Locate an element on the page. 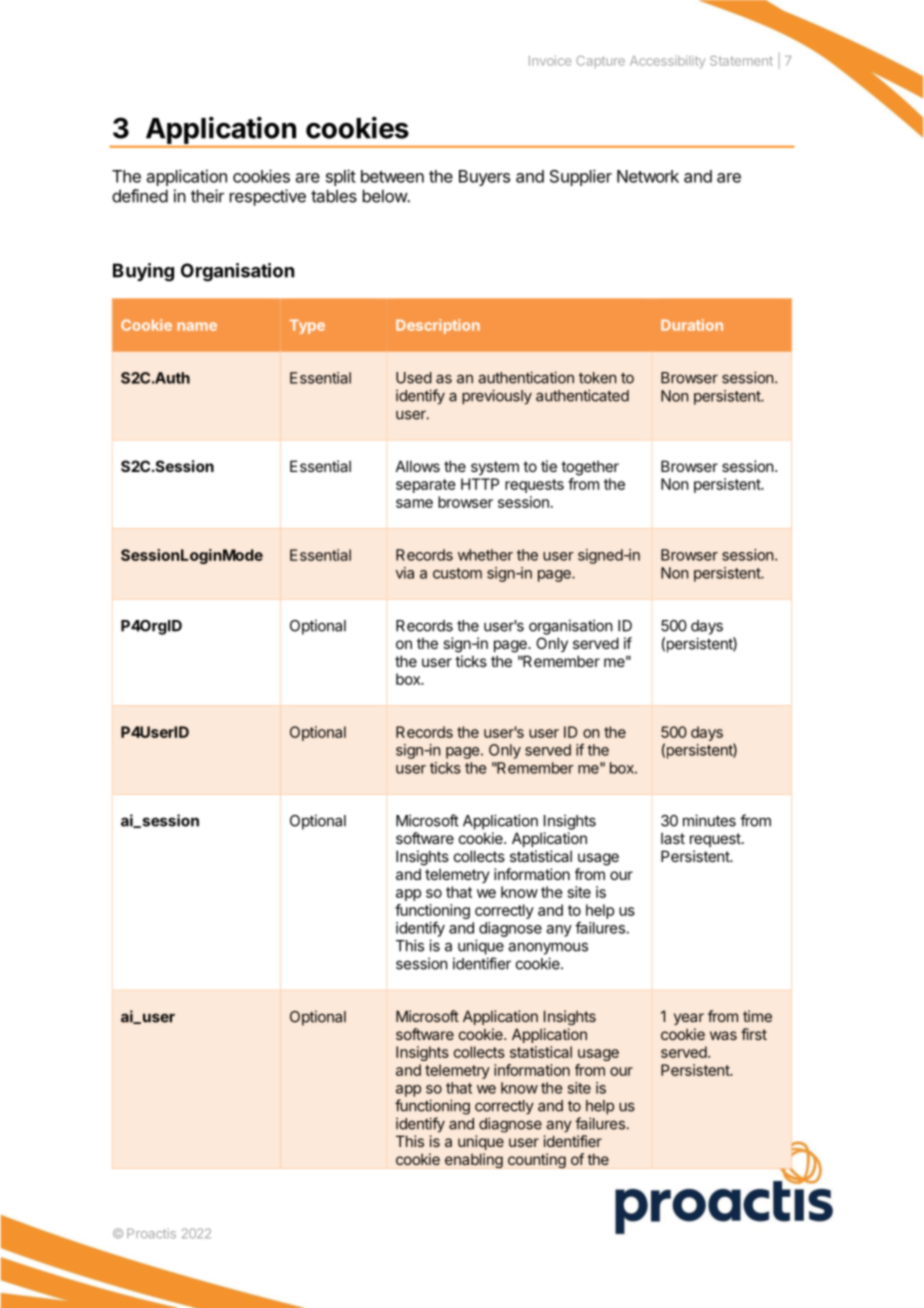 The image size is (924, 1308). Duration is located at coordinates (692, 325).
